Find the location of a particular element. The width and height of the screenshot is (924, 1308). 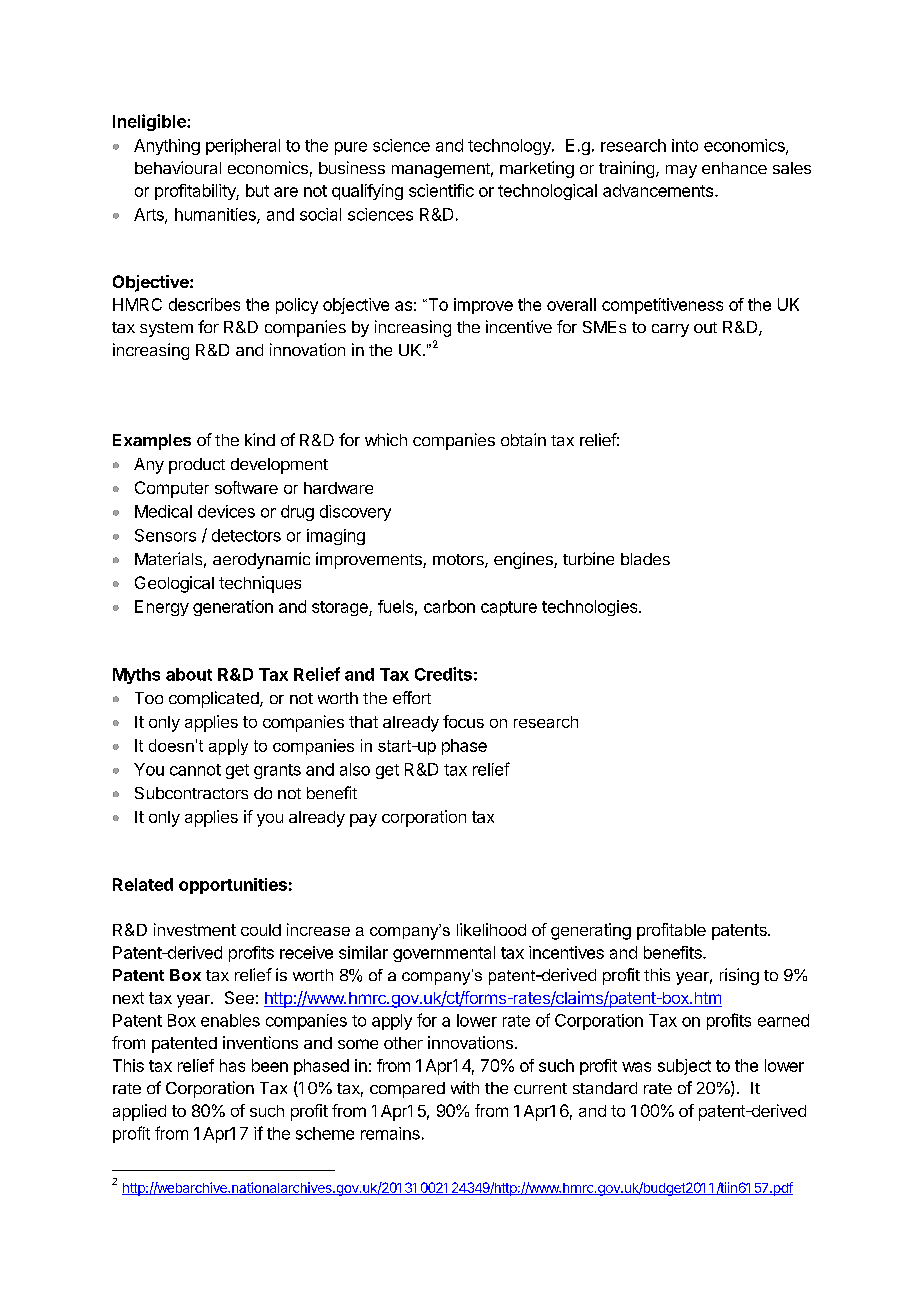

with is located at coordinates (465, 1087).
